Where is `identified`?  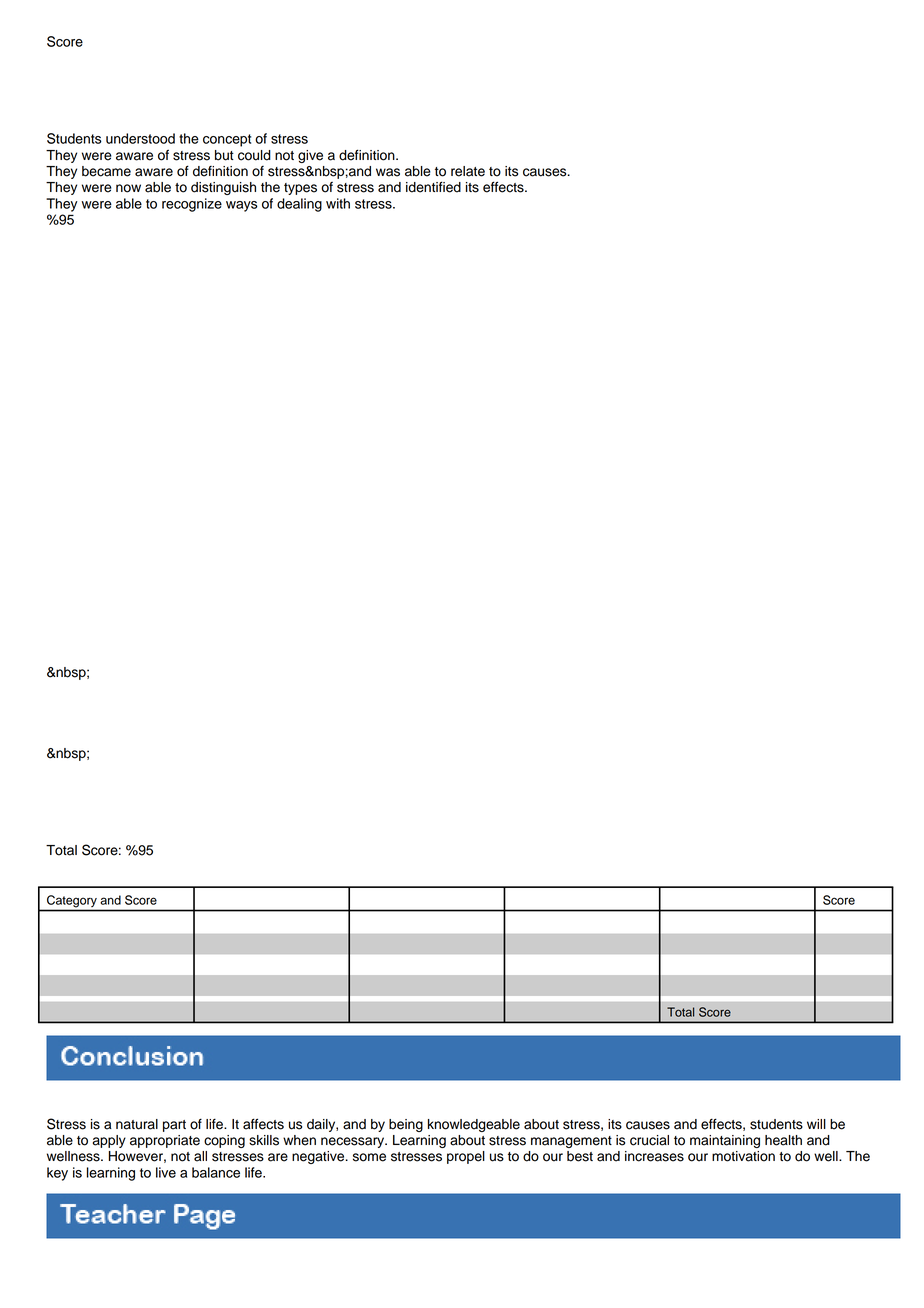
identified is located at coordinates (433, 187).
